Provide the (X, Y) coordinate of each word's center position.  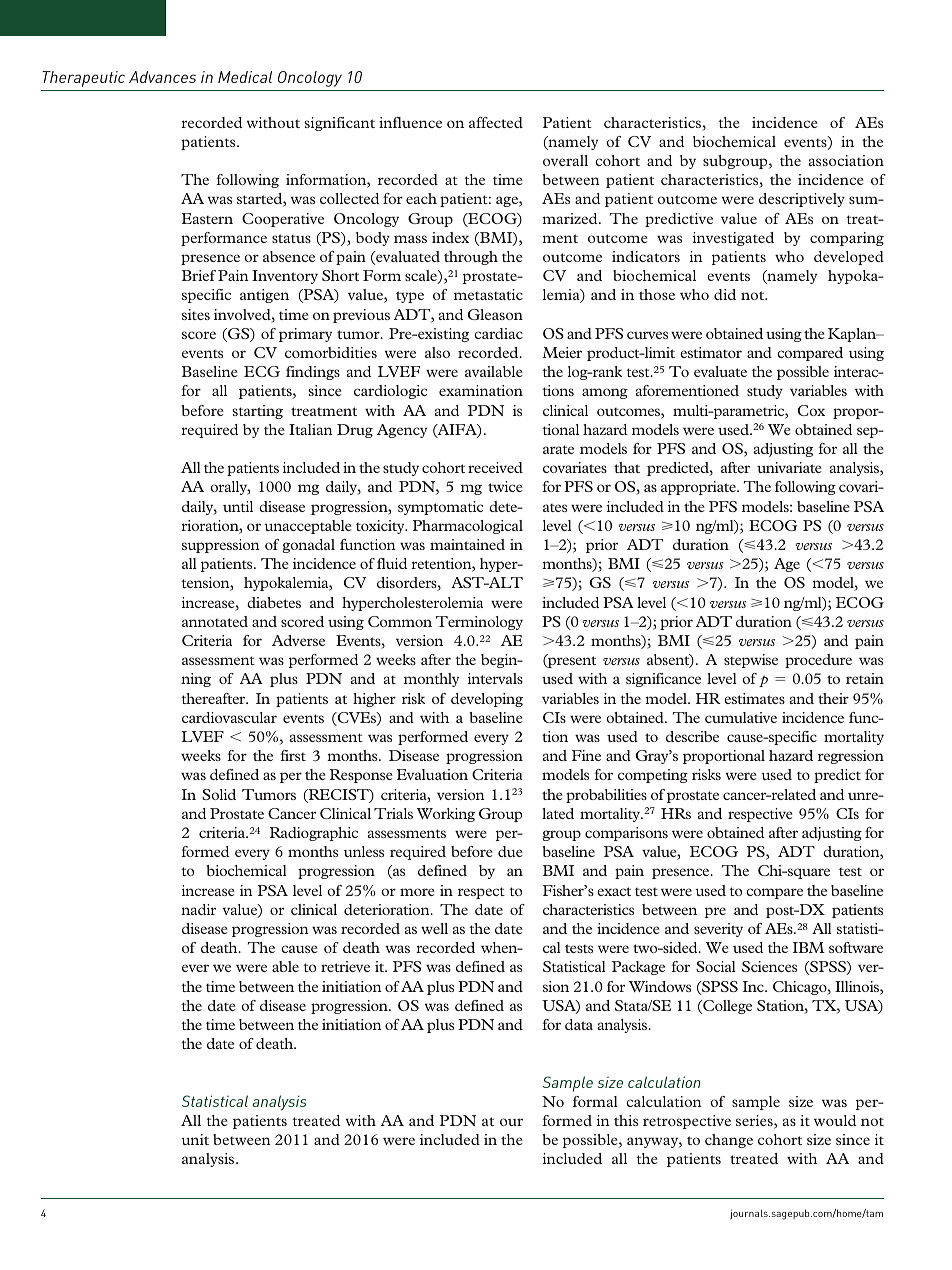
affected (496, 122)
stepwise (751, 661)
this (626, 1120)
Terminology (479, 623)
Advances (162, 77)
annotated (215, 621)
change (729, 1141)
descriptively (802, 200)
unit (195, 1139)
